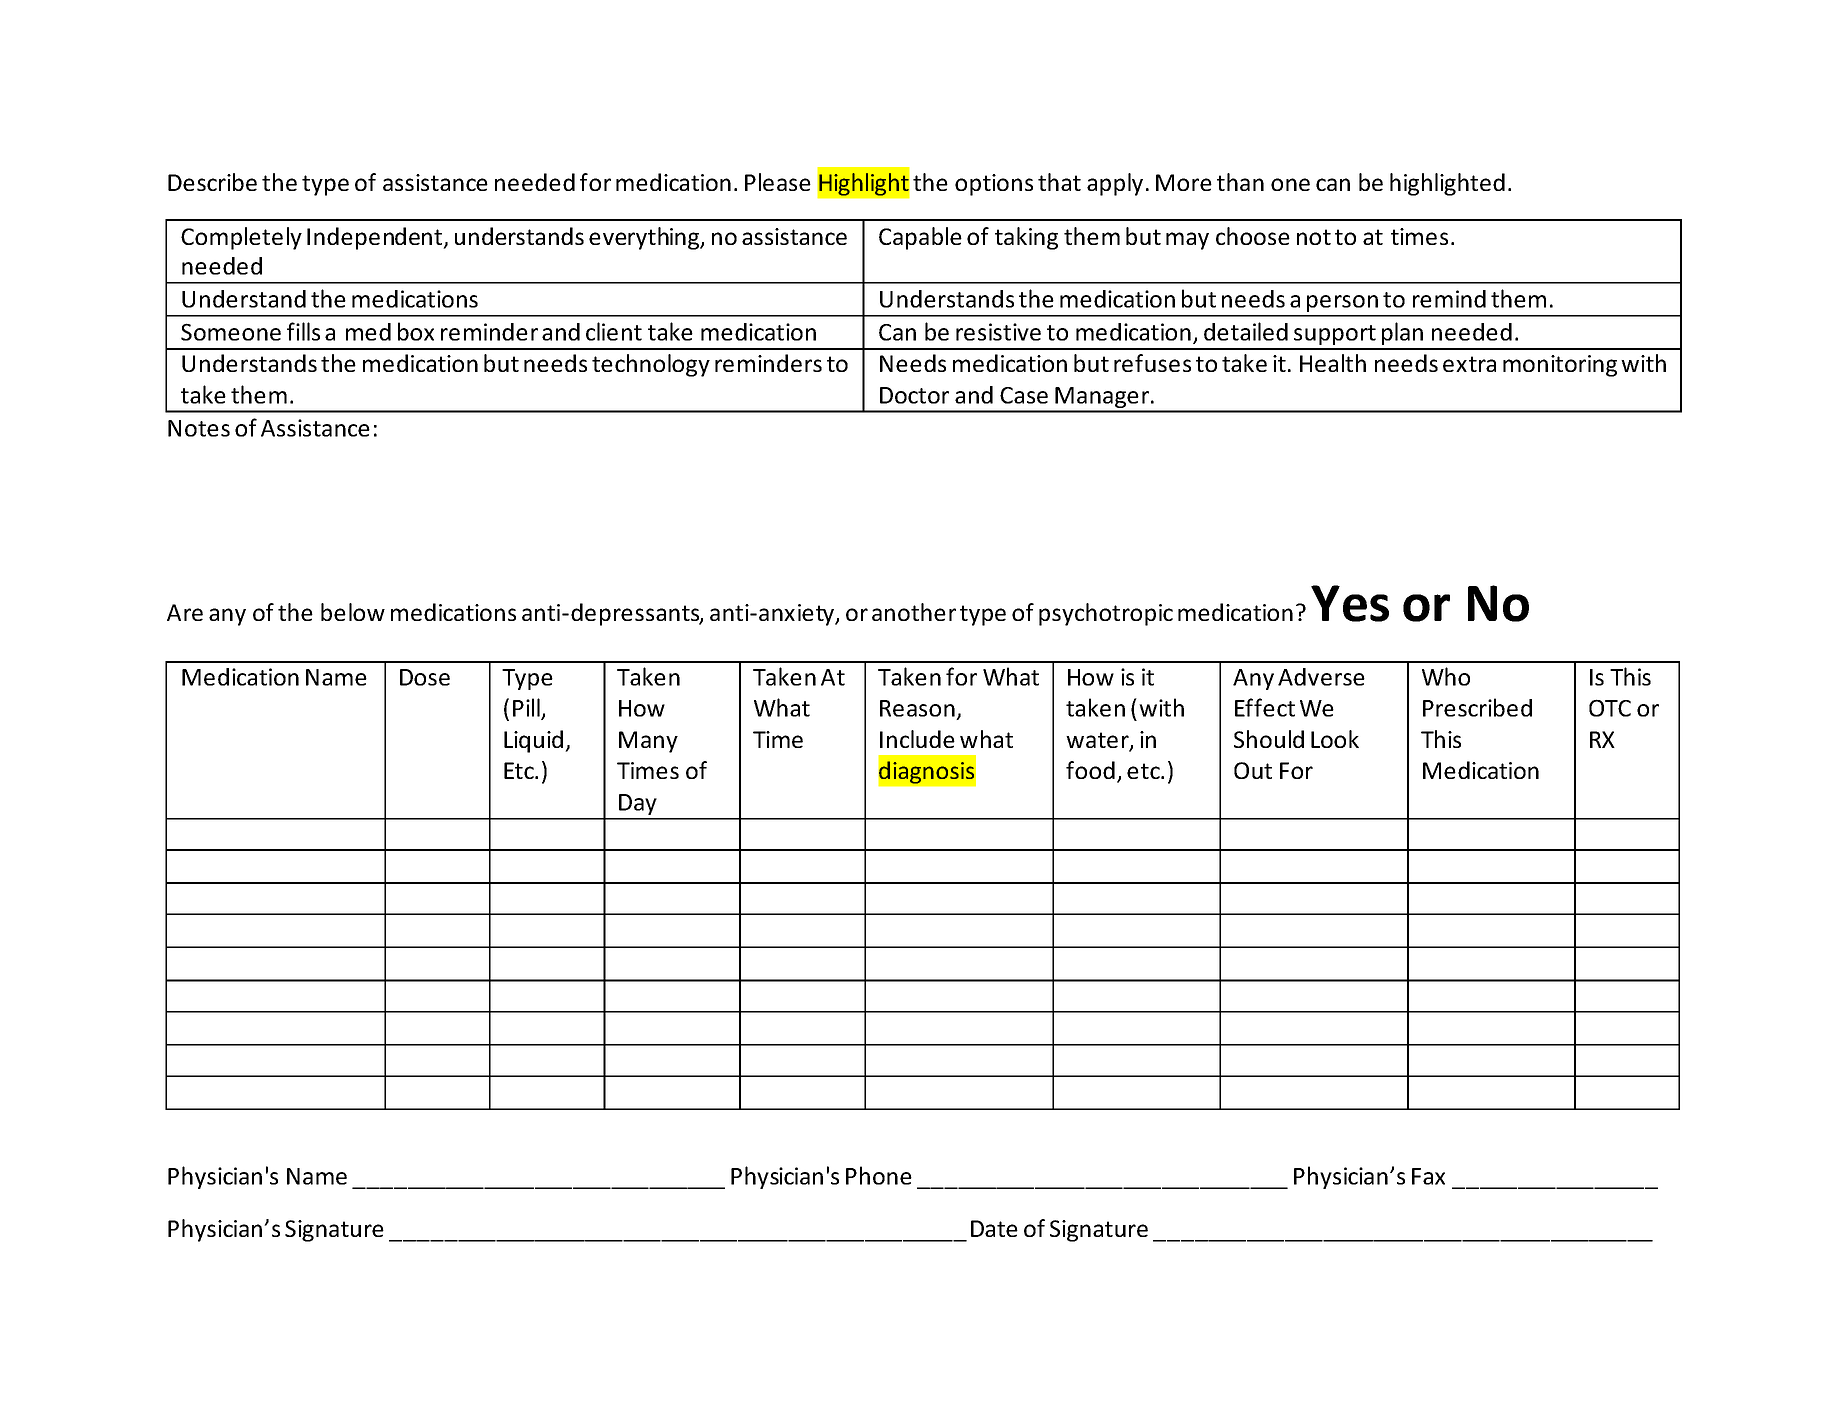 This document has height=1418, width=1835. I want to click on Prescribed, so click(1477, 707).
